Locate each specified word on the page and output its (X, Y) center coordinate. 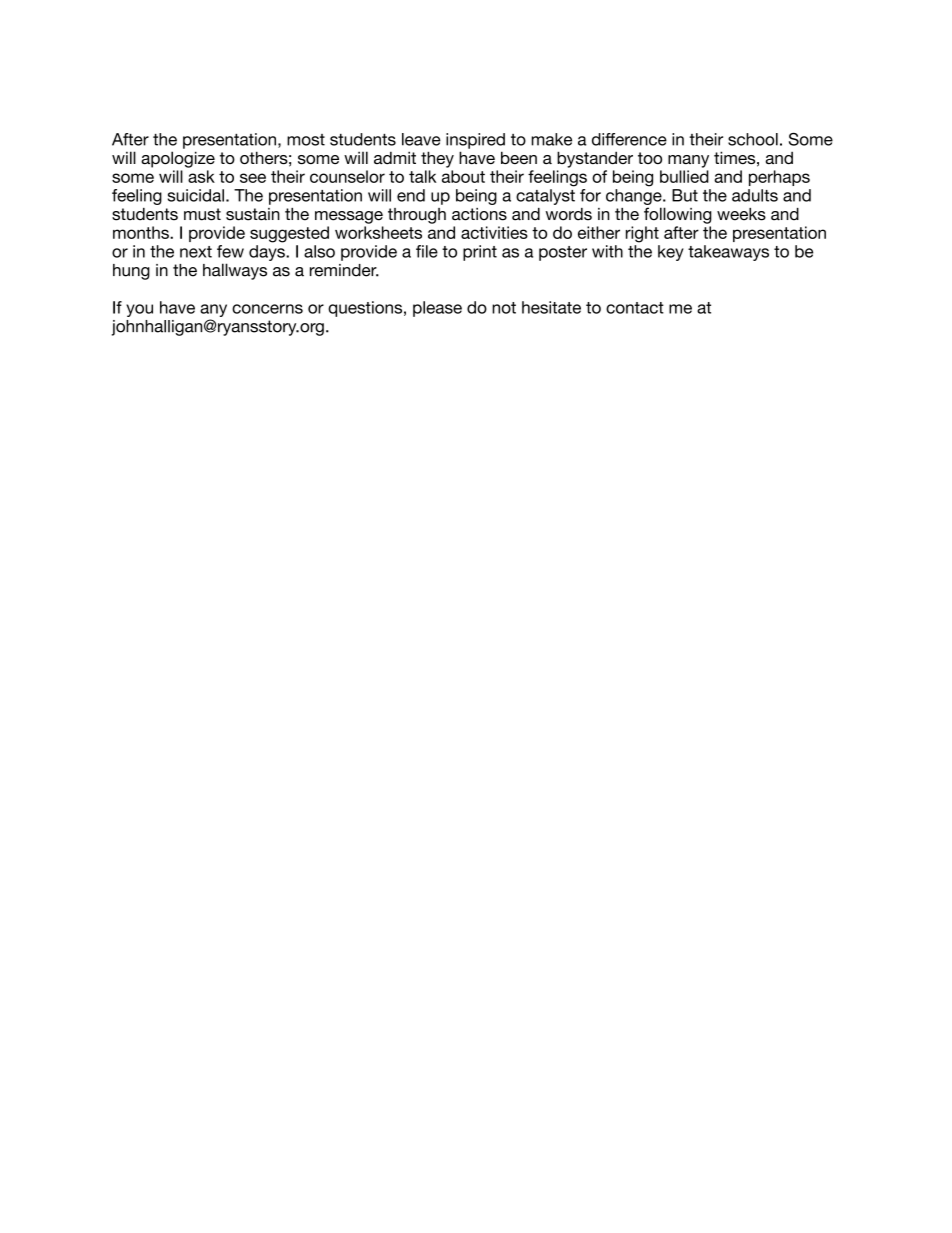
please (437, 309)
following (678, 215)
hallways (235, 271)
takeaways (728, 253)
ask (201, 176)
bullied (684, 176)
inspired (475, 141)
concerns (267, 309)
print (480, 253)
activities (494, 232)
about (463, 176)
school (753, 139)
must (202, 214)
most (306, 140)
